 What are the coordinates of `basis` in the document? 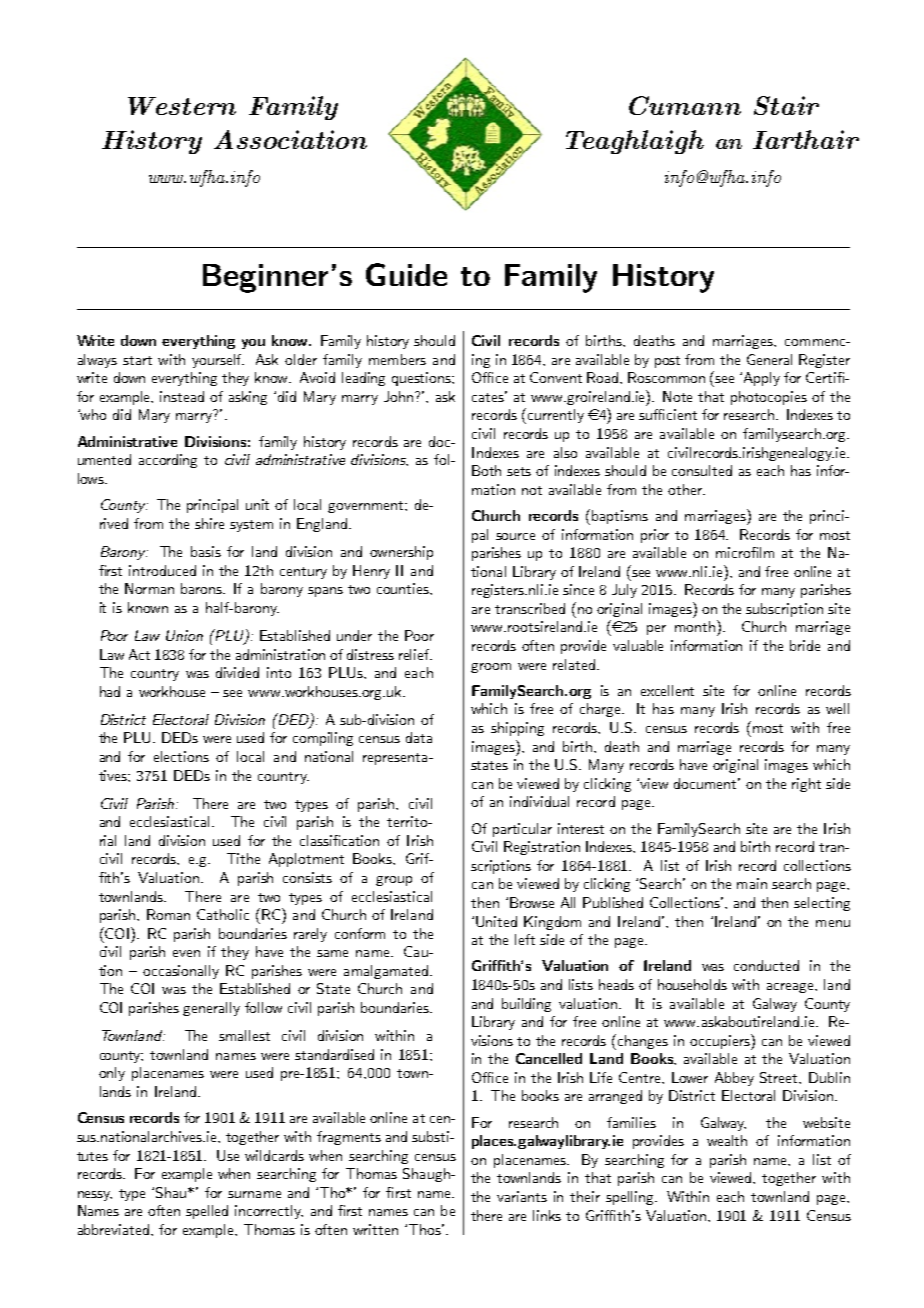 It's located at (206, 551).
